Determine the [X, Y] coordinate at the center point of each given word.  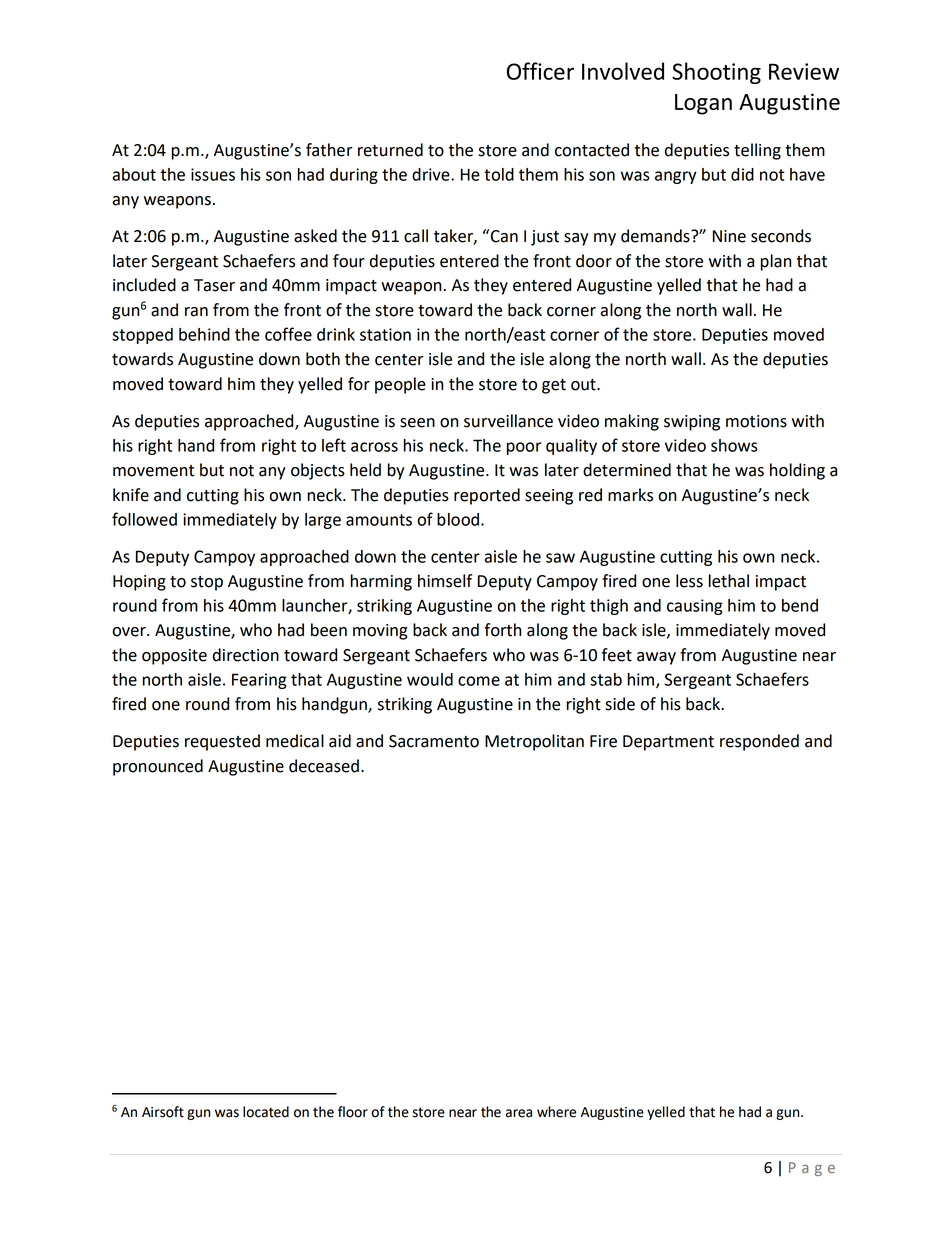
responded [759, 742]
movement [153, 471]
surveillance [508, 421]
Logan [703, 104]
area [519, 1113]
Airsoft [163, 1112]
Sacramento [434, 741]
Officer [540, 71]
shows [734, 445]
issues [213, 174]
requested [222, 742]
